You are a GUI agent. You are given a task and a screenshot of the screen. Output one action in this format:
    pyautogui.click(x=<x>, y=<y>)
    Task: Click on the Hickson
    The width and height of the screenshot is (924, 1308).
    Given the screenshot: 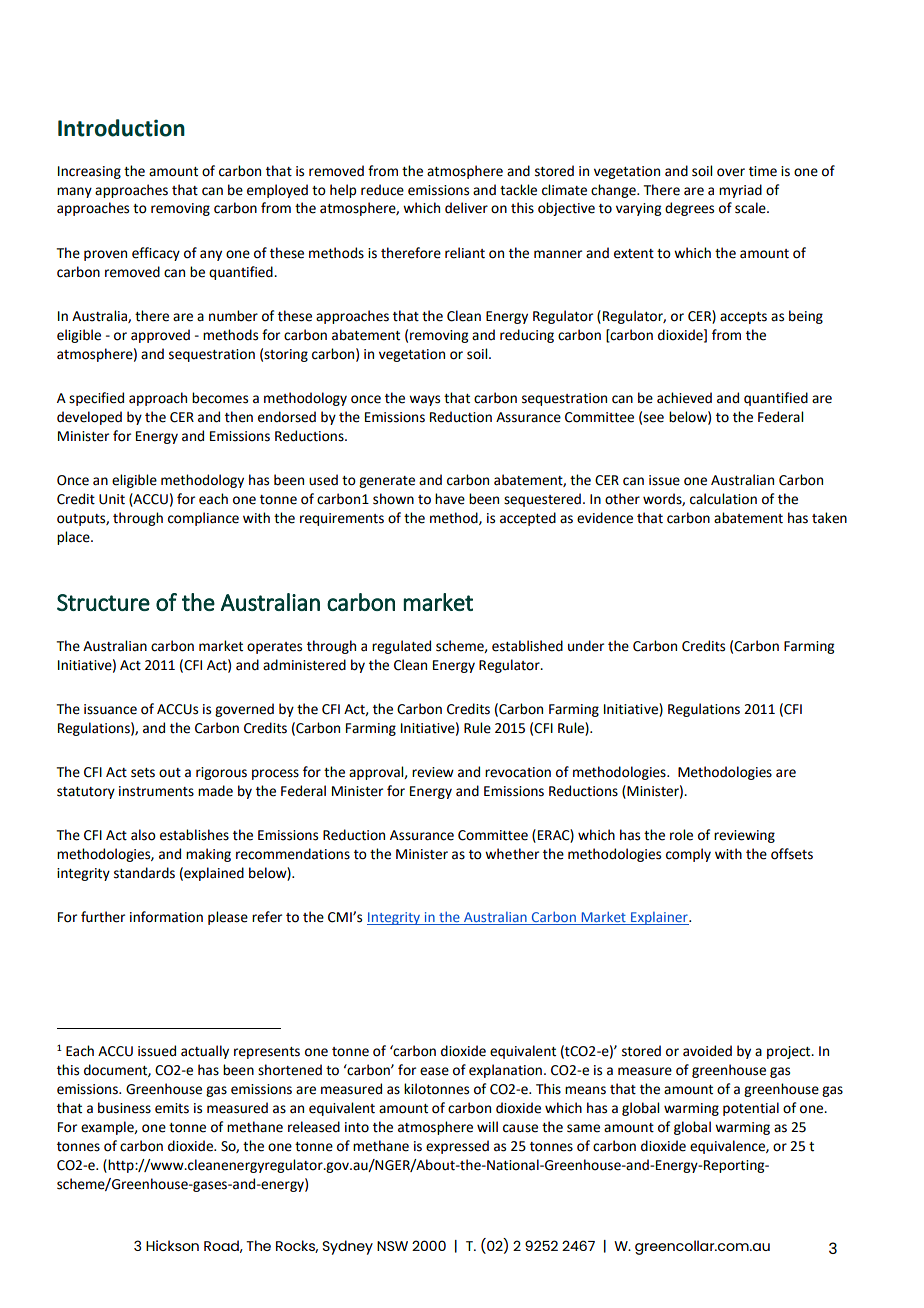 What is the action you would take?
    pyautogui.click(x=172, y=1245)
